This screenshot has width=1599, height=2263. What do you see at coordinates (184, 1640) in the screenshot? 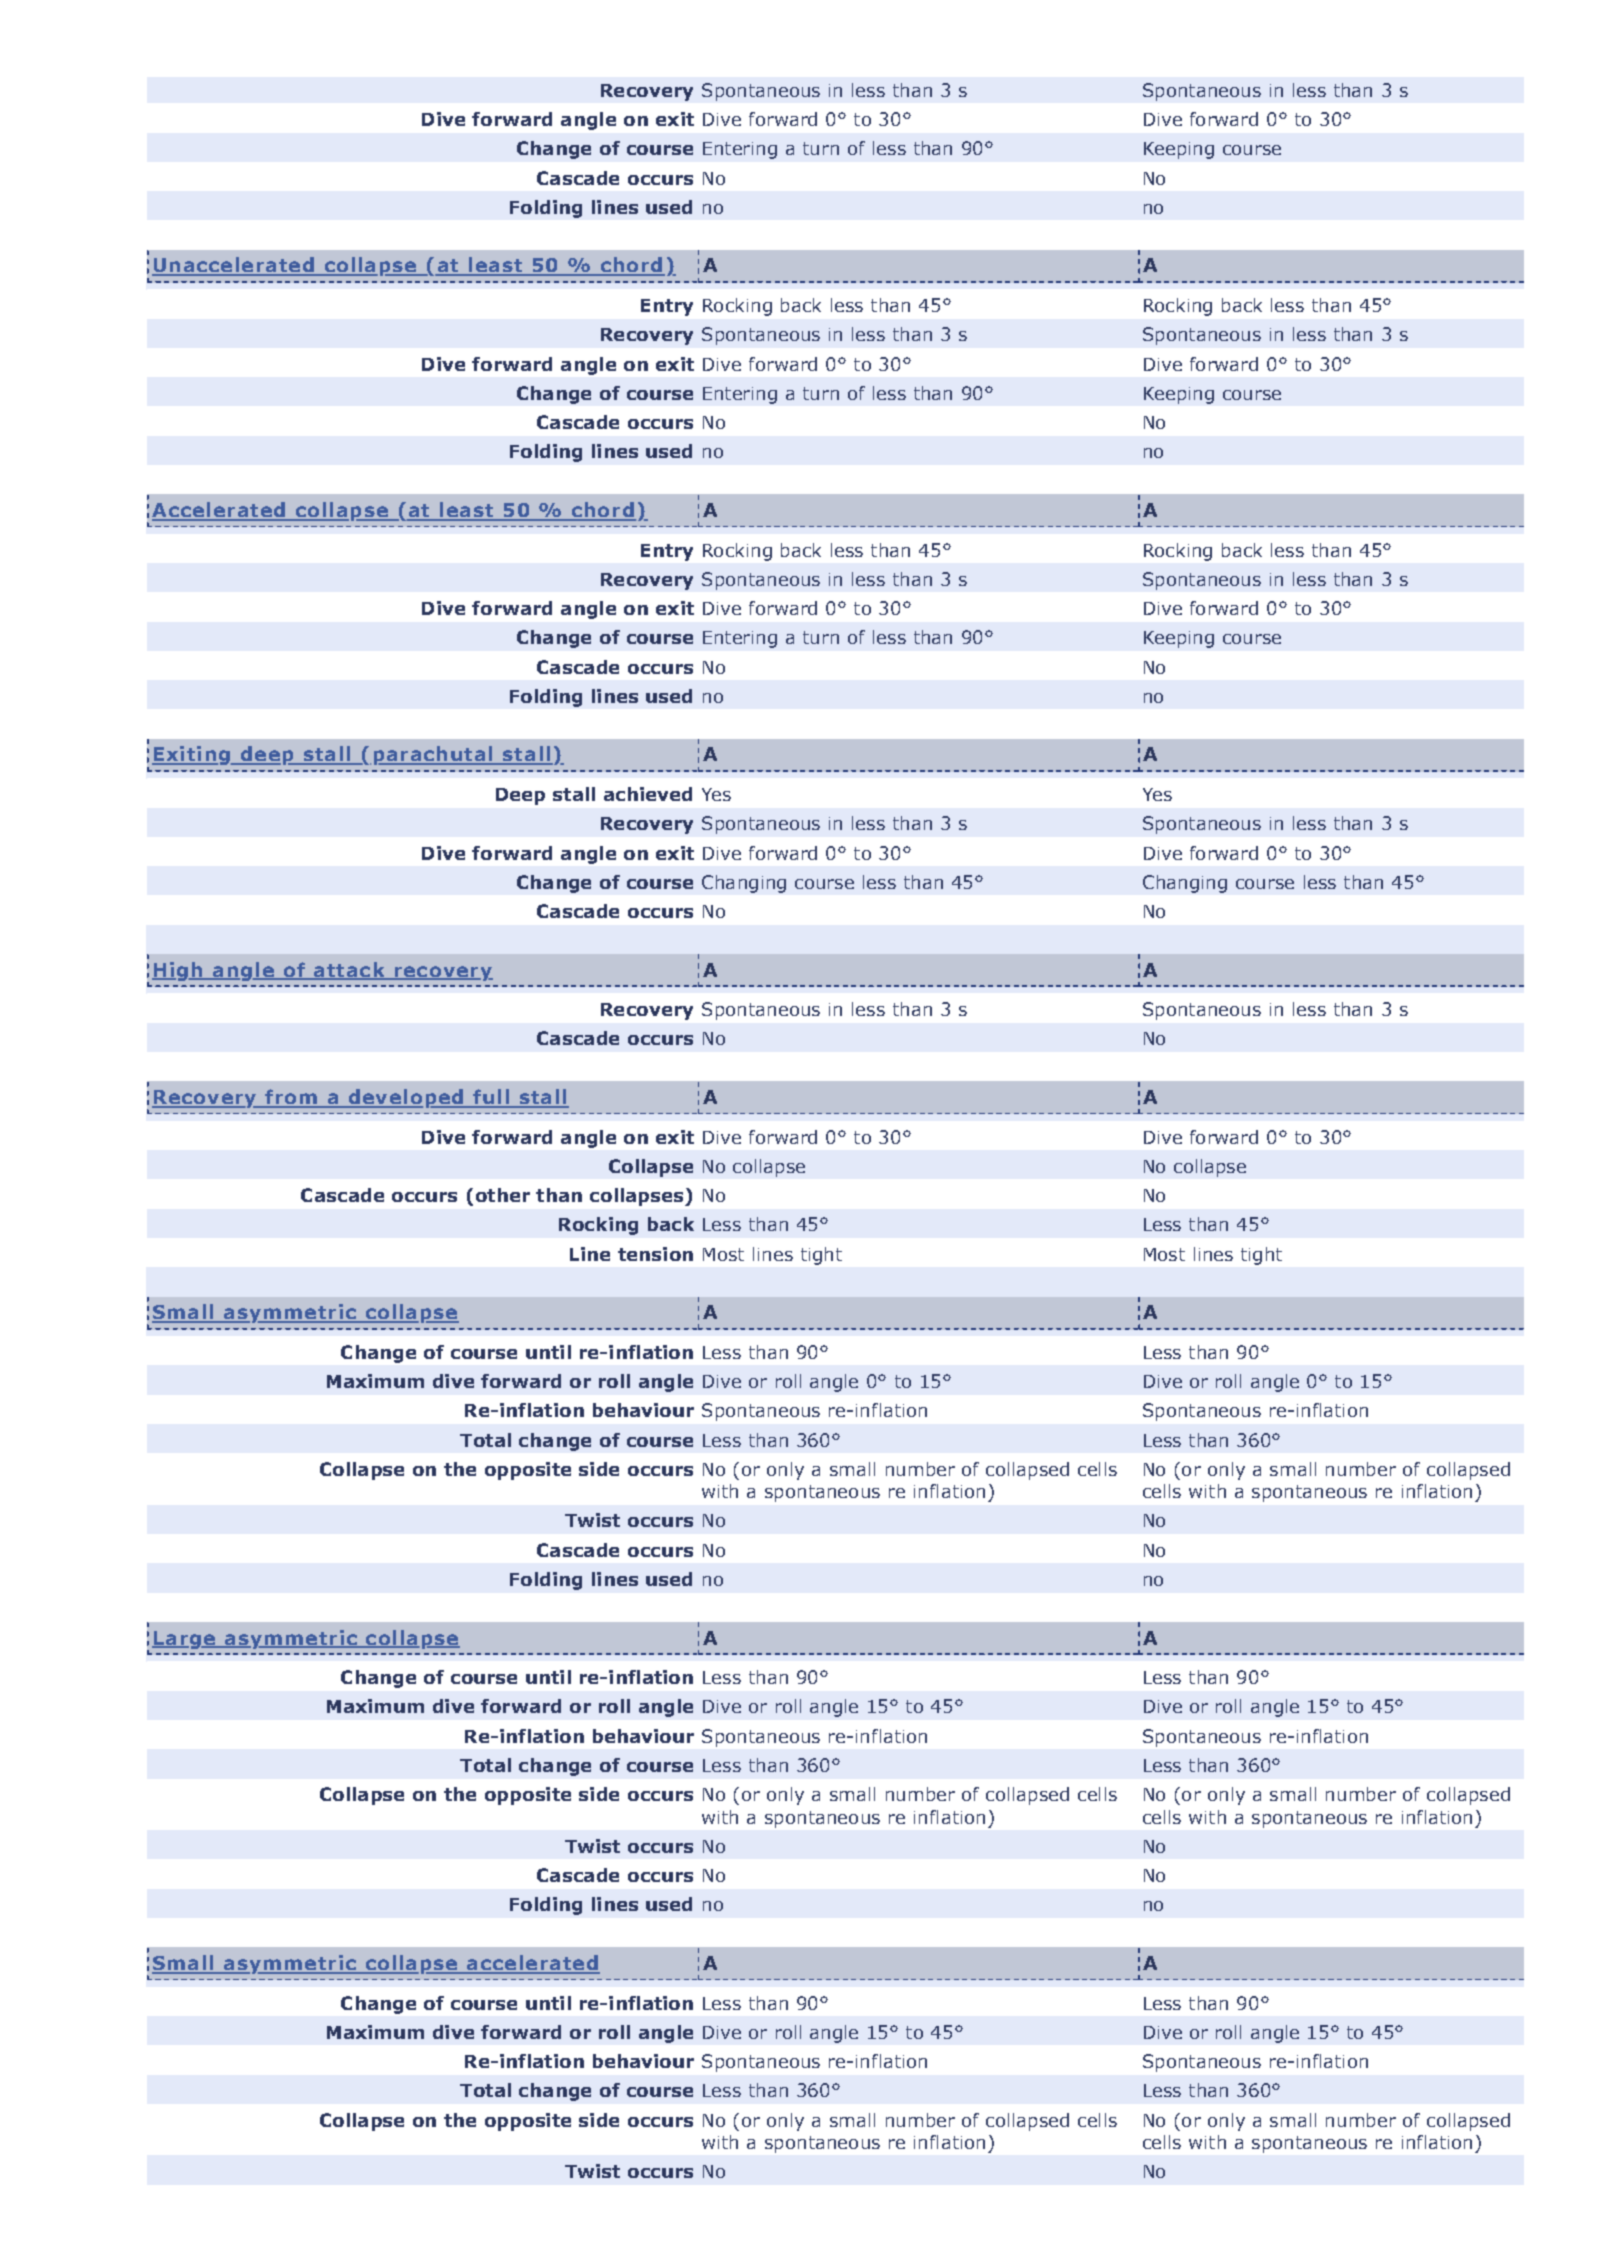
I see `Large` at bounding box center [184, 1640].
